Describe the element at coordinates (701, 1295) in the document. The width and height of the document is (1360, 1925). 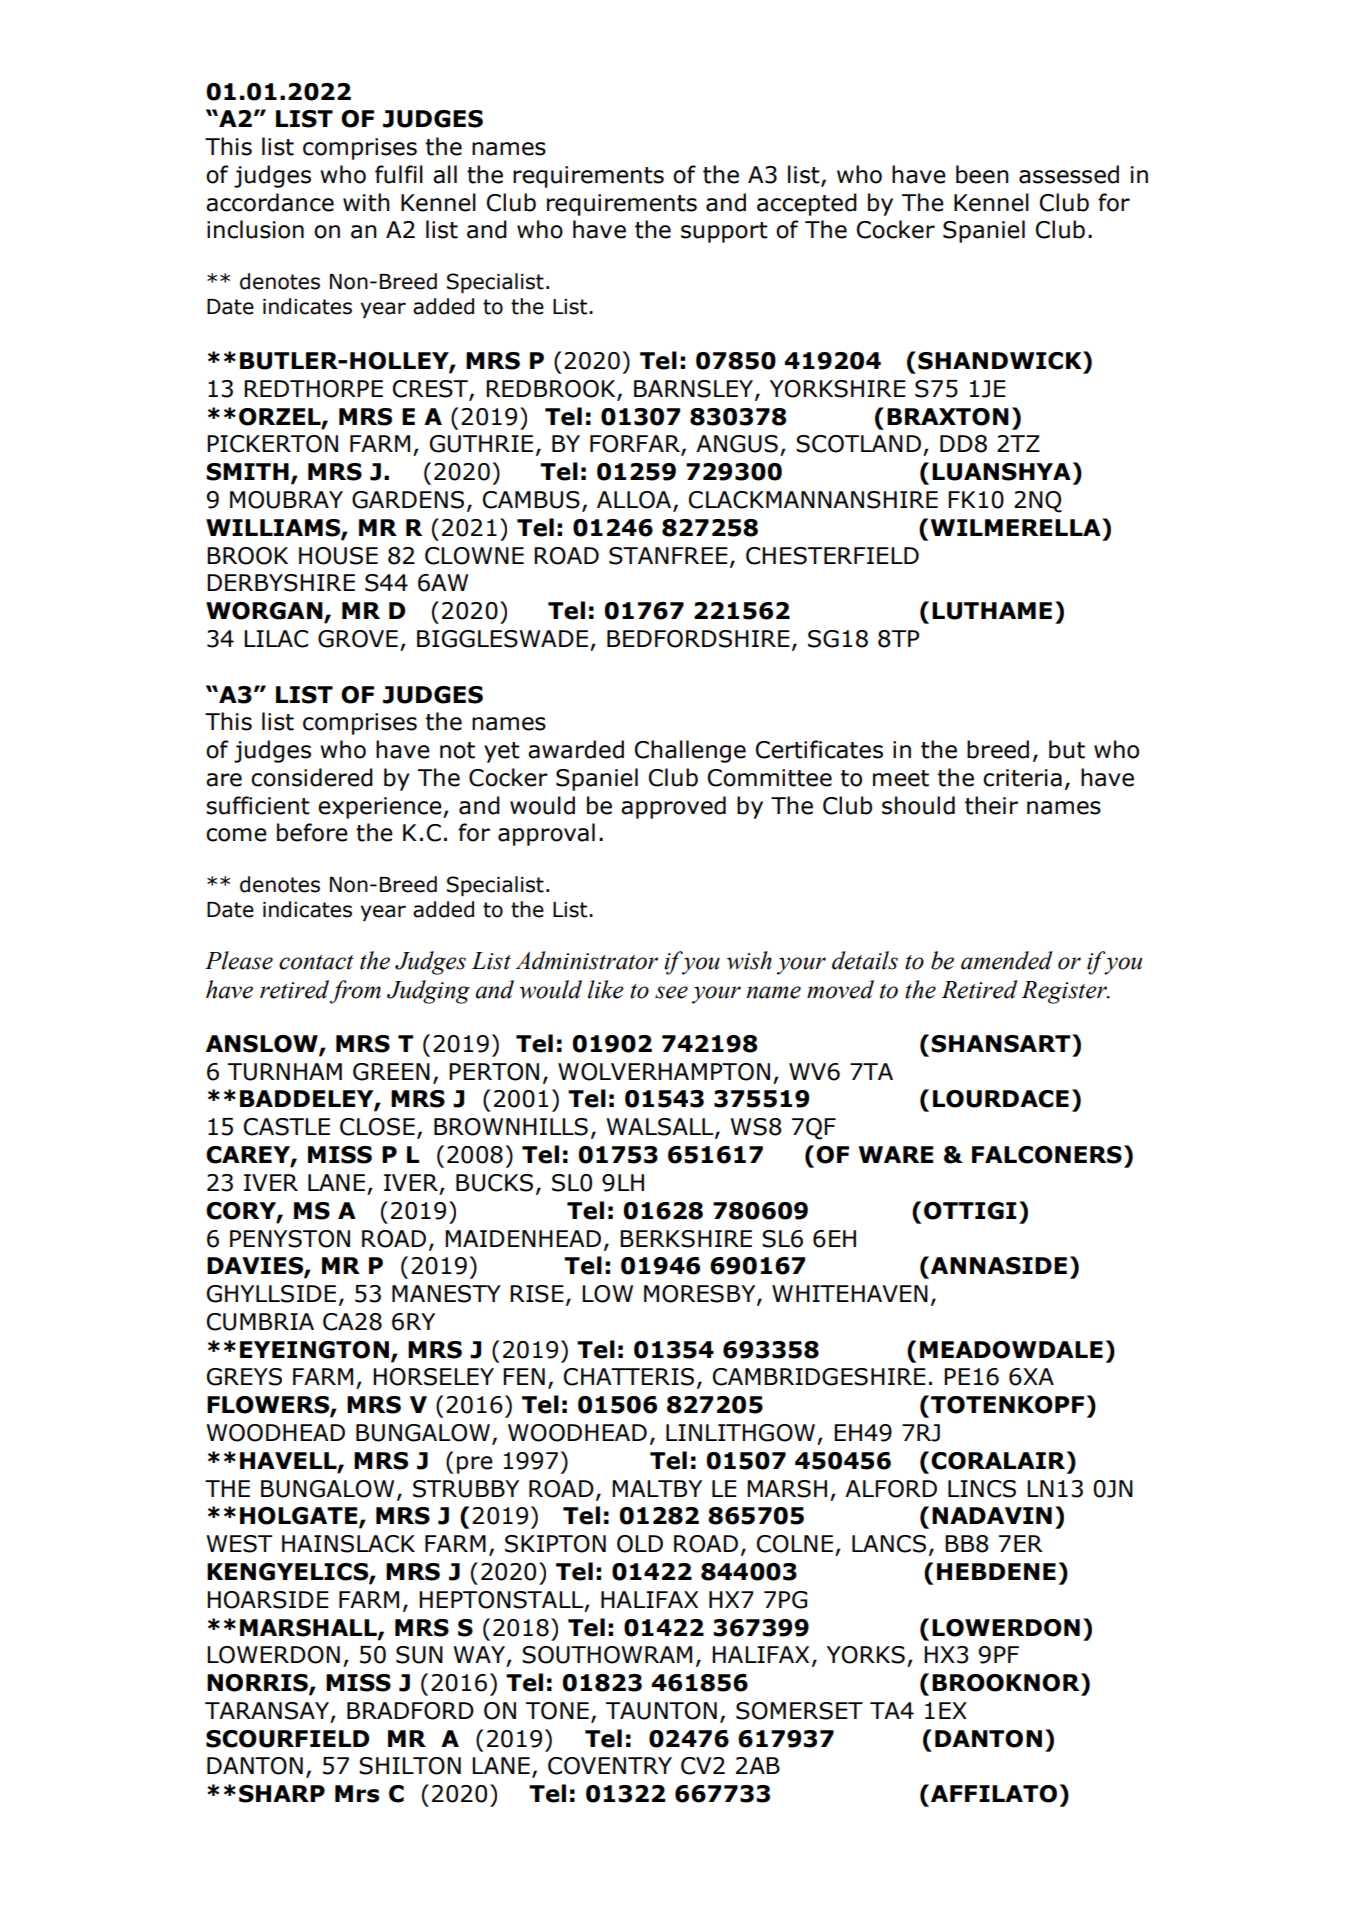
I see `MORESBY` at that location.
